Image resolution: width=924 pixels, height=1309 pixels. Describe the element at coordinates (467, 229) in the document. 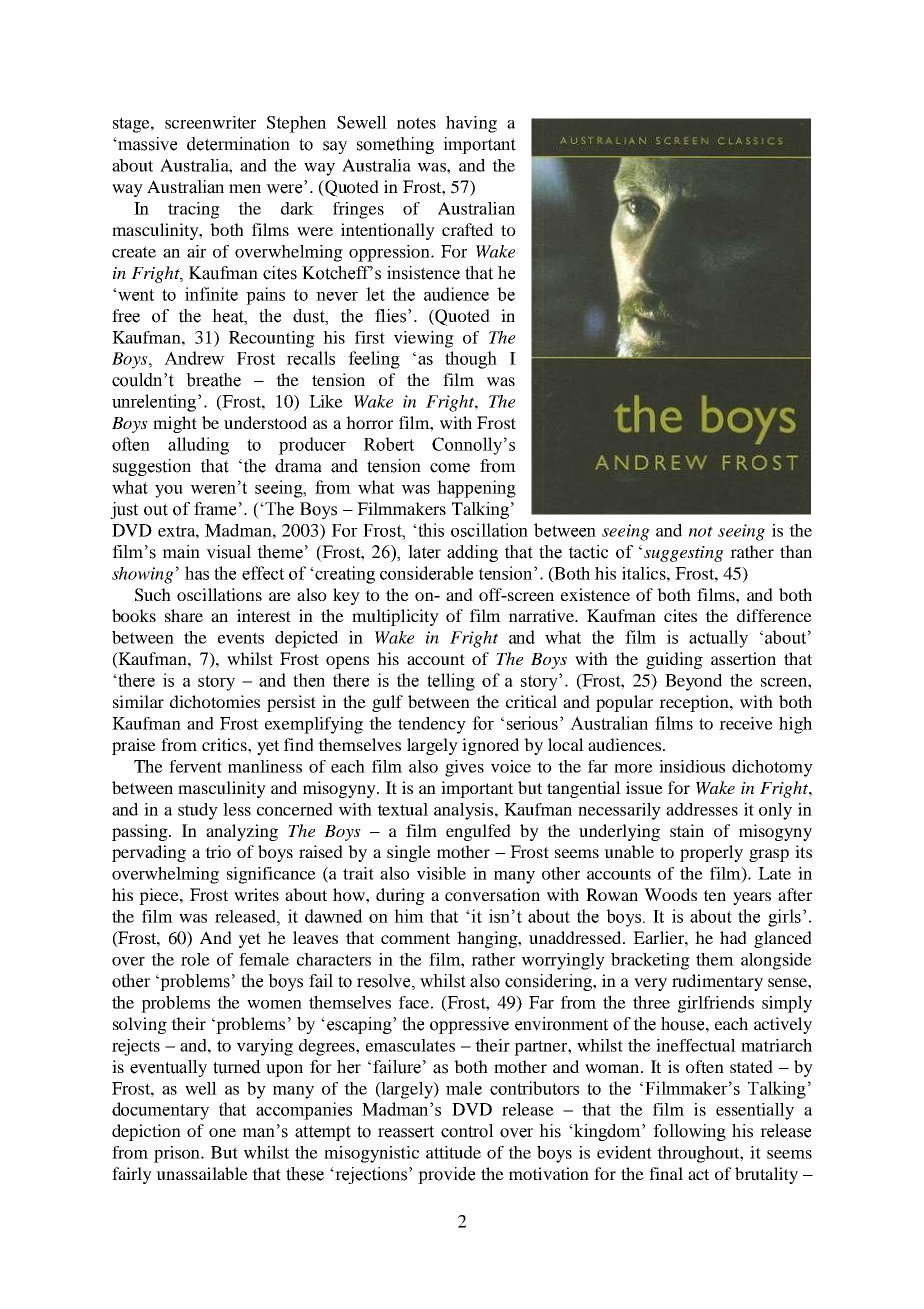

I see `crafted` at that location.
